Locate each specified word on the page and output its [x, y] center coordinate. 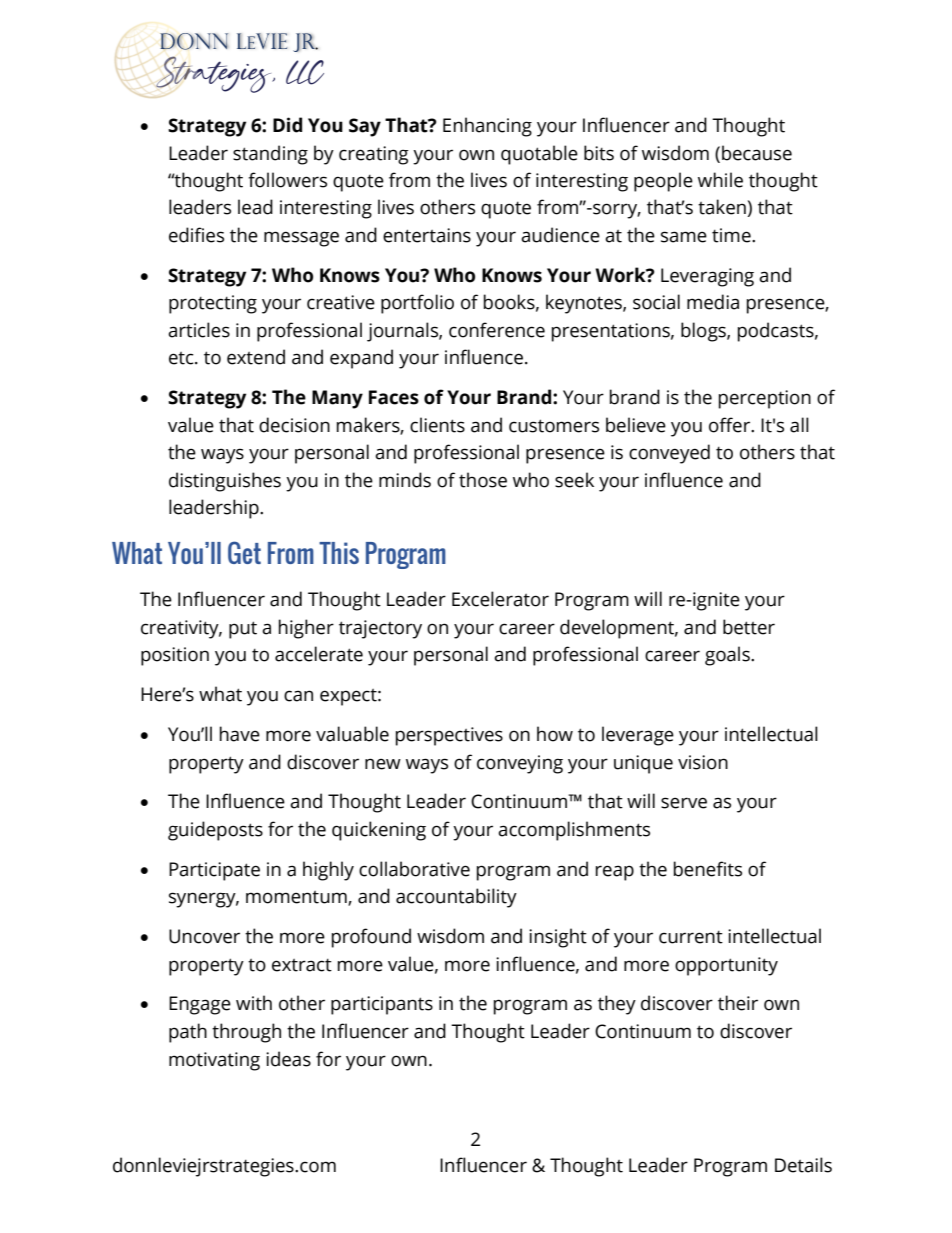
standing [270, 155]
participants [382, 1005]
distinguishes [225, 482]
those [483, 480]
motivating [214, 1061]
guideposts [215, 831]
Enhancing [487, 127]
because [757, 153]
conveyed [669, 454]
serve [684, 803]
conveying [520, 764]
